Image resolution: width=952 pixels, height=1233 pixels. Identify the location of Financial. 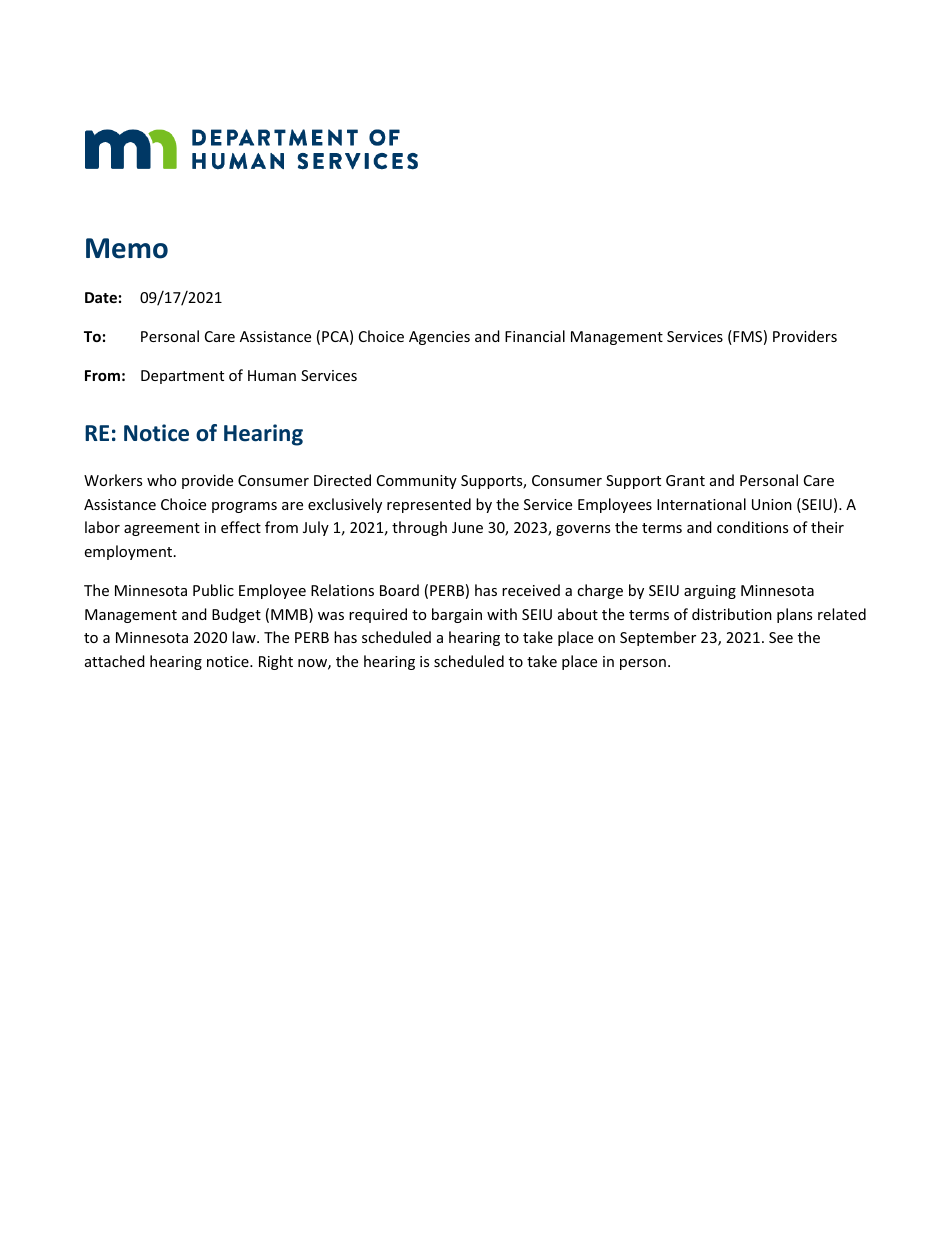
(535, 336).
